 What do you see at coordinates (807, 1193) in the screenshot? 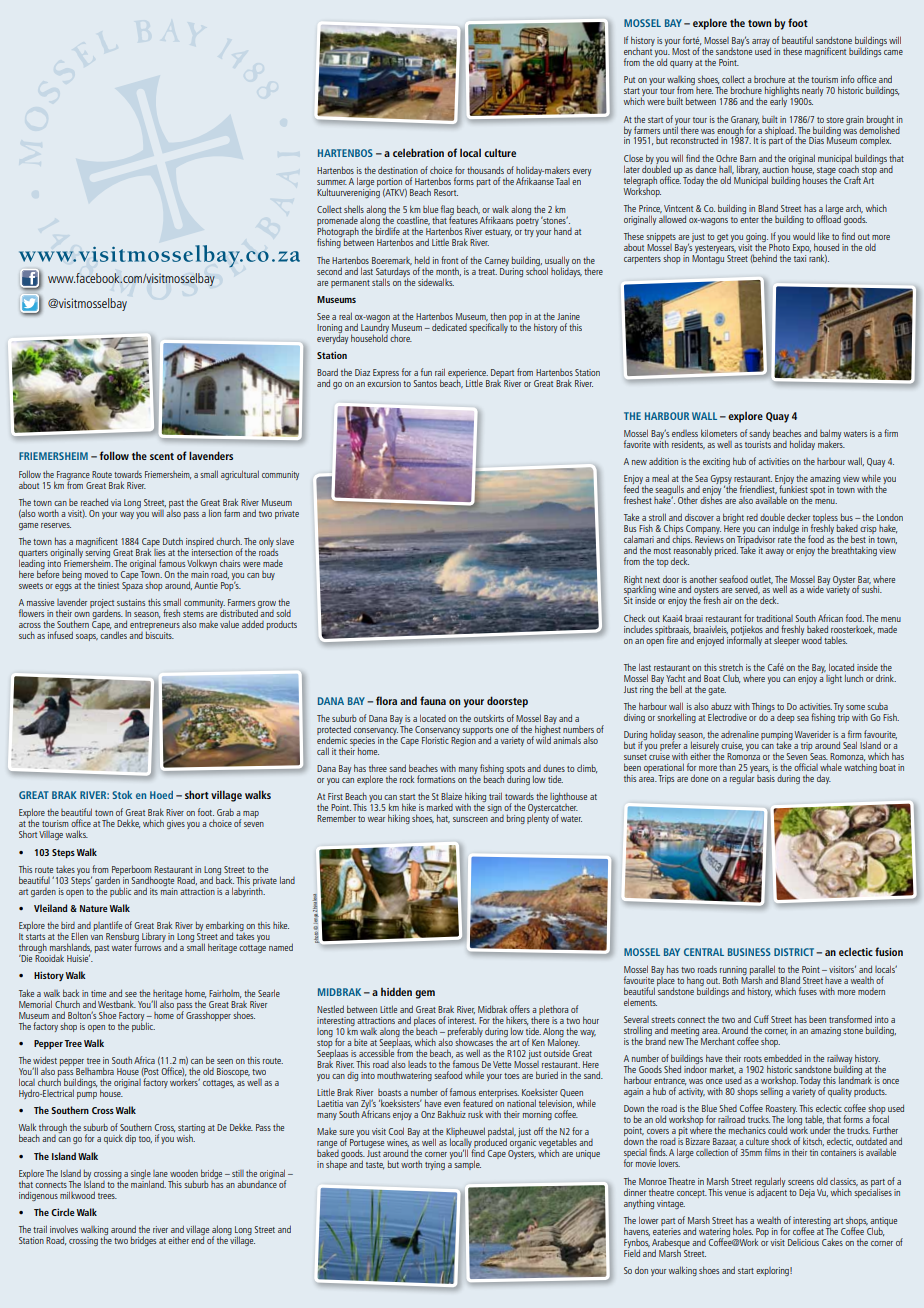
I see `Deja` at bounding box center [807, 1193].
